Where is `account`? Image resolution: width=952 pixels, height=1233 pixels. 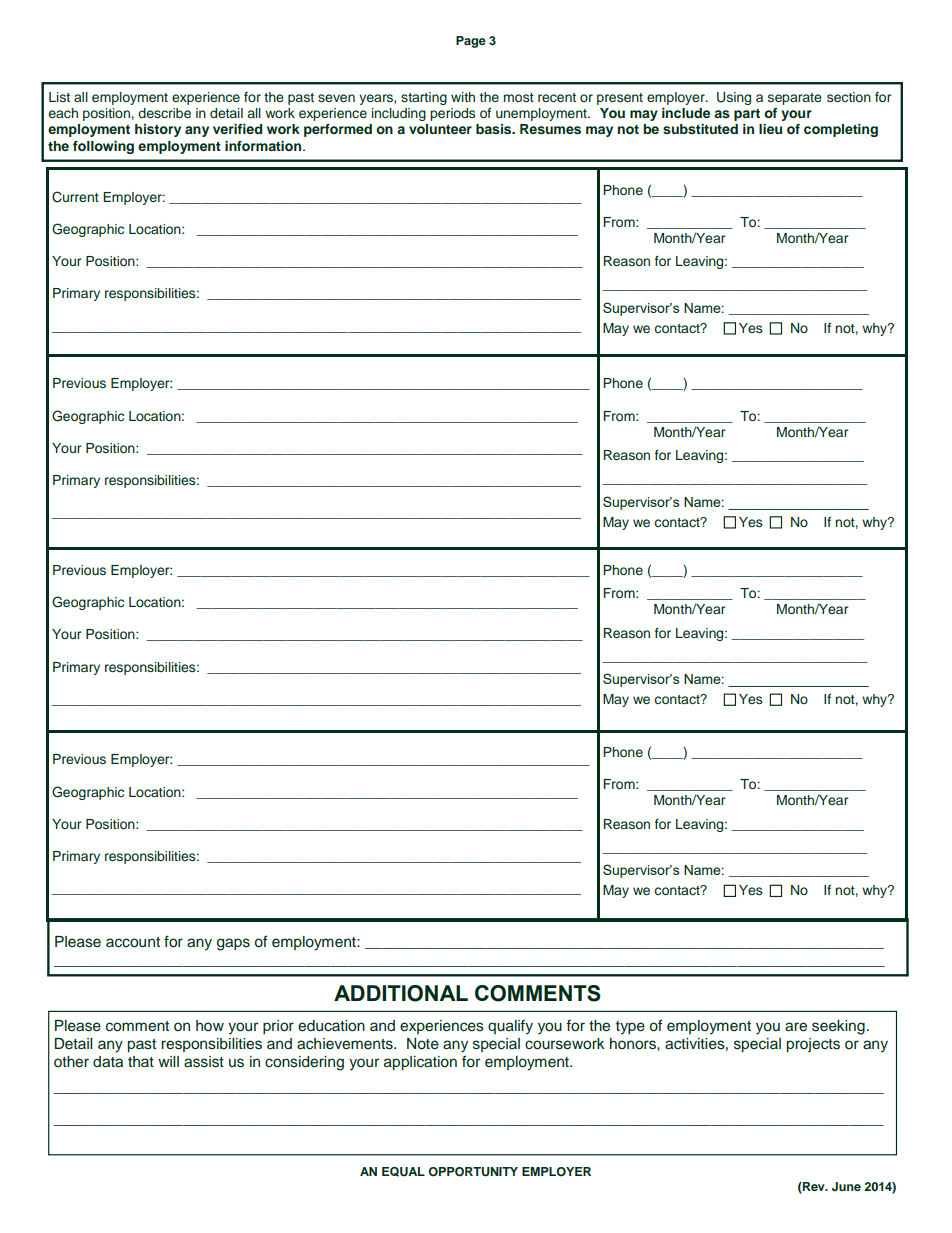 account is located at coordinates (133, 942).
